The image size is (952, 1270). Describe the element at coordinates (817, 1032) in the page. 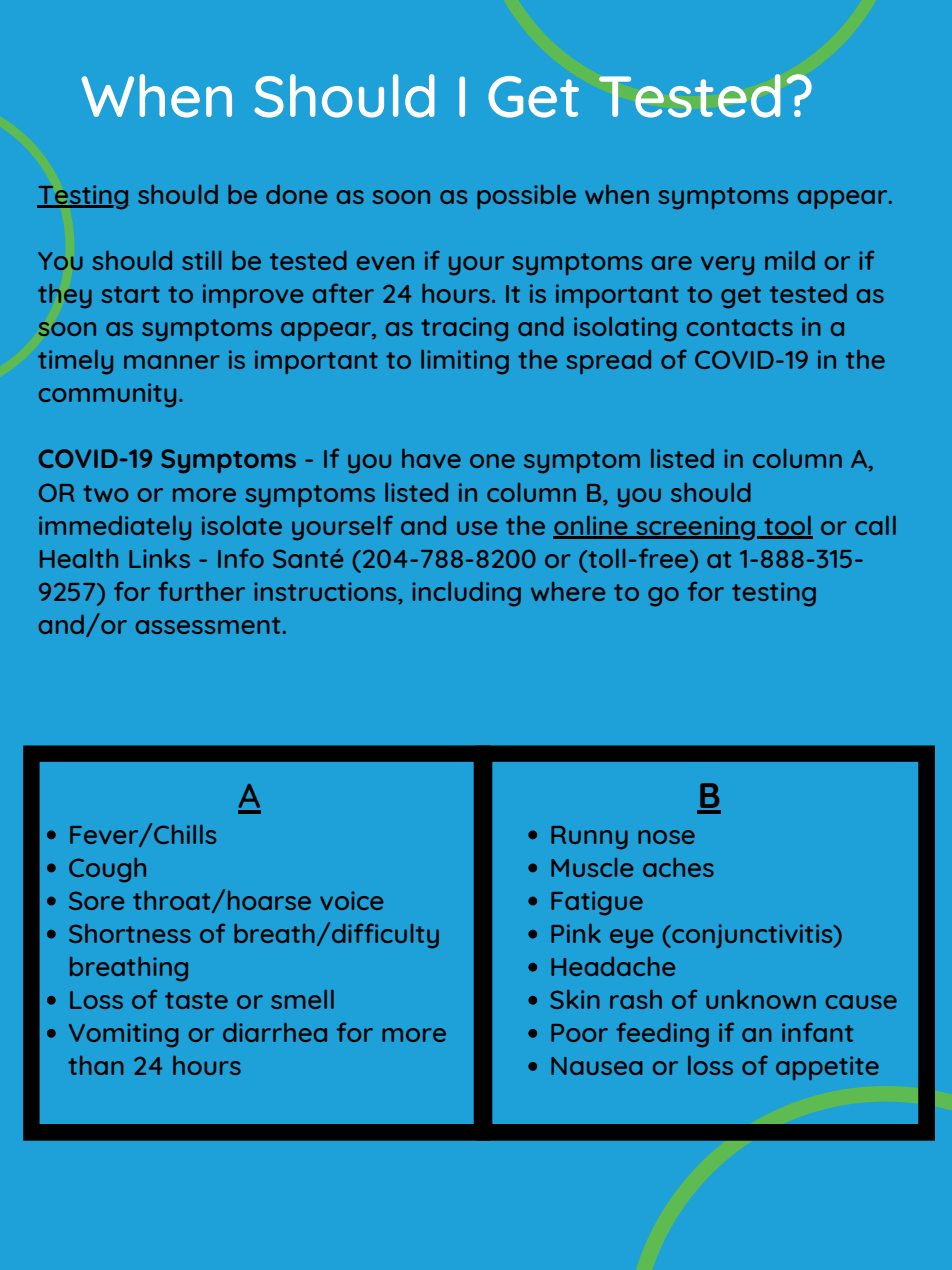

I see `infant` at that location.
